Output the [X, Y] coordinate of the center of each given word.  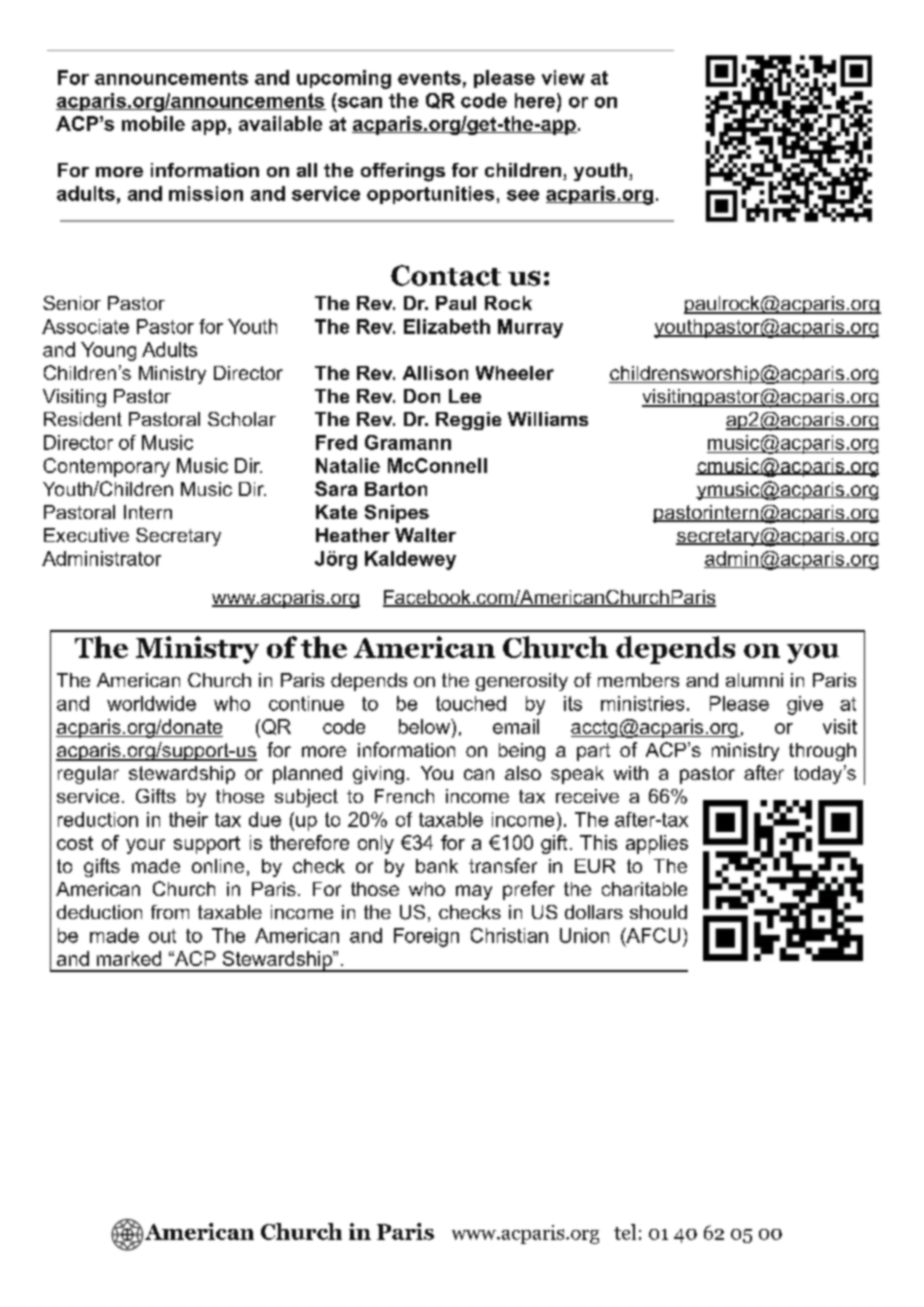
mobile [153, 123]
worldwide [151, 703]
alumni [754, 680]
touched [471, 703]
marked [129, 958]
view [563, 77]
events [429, 78]
